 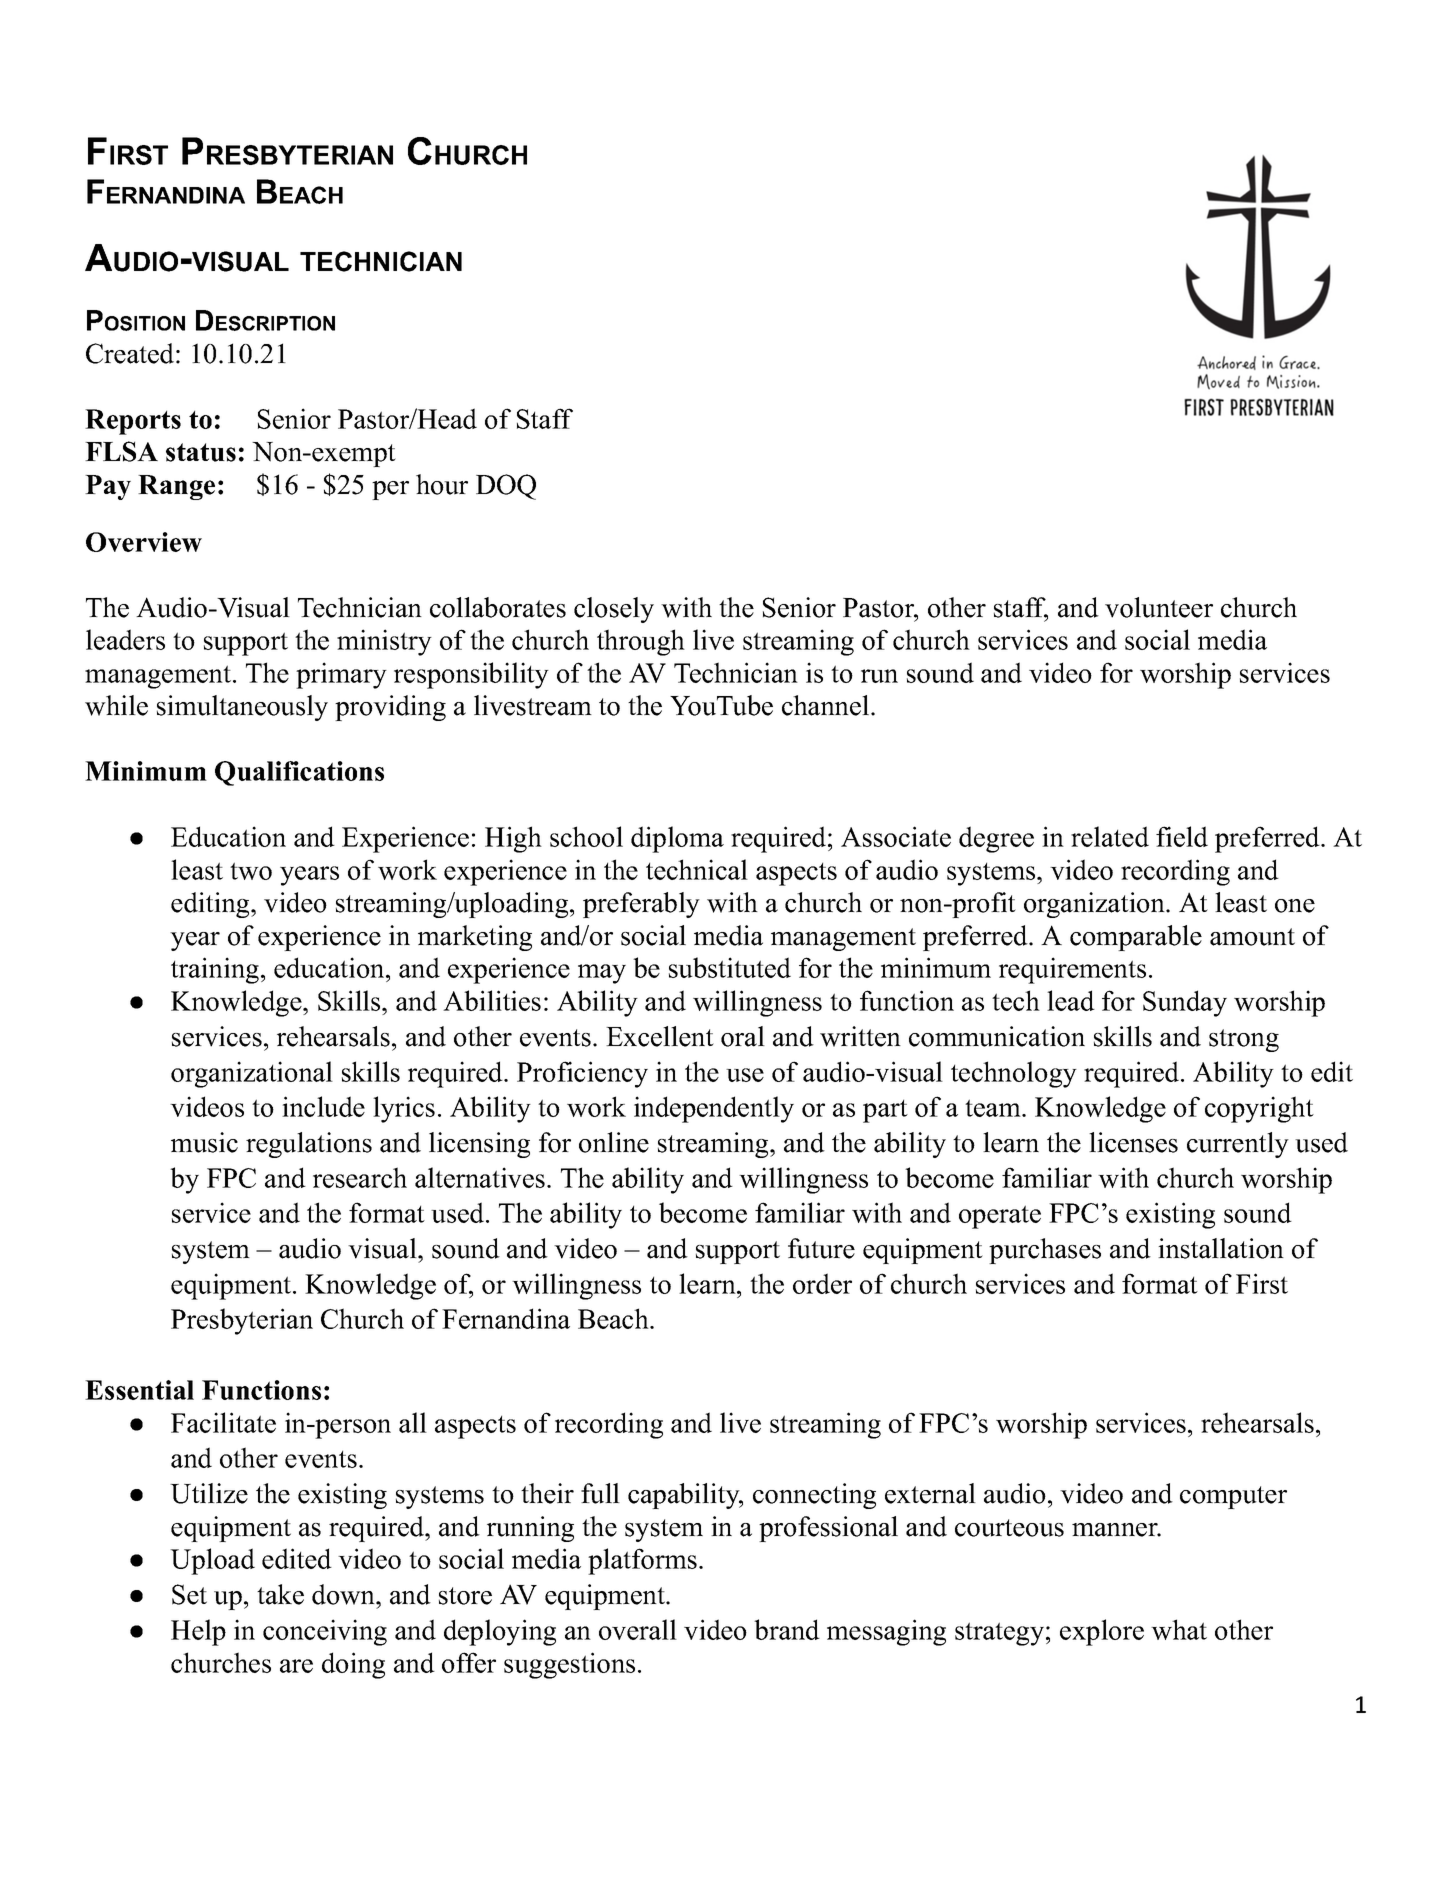 I want to click on volunteer, so click(x=1159, y=607).
